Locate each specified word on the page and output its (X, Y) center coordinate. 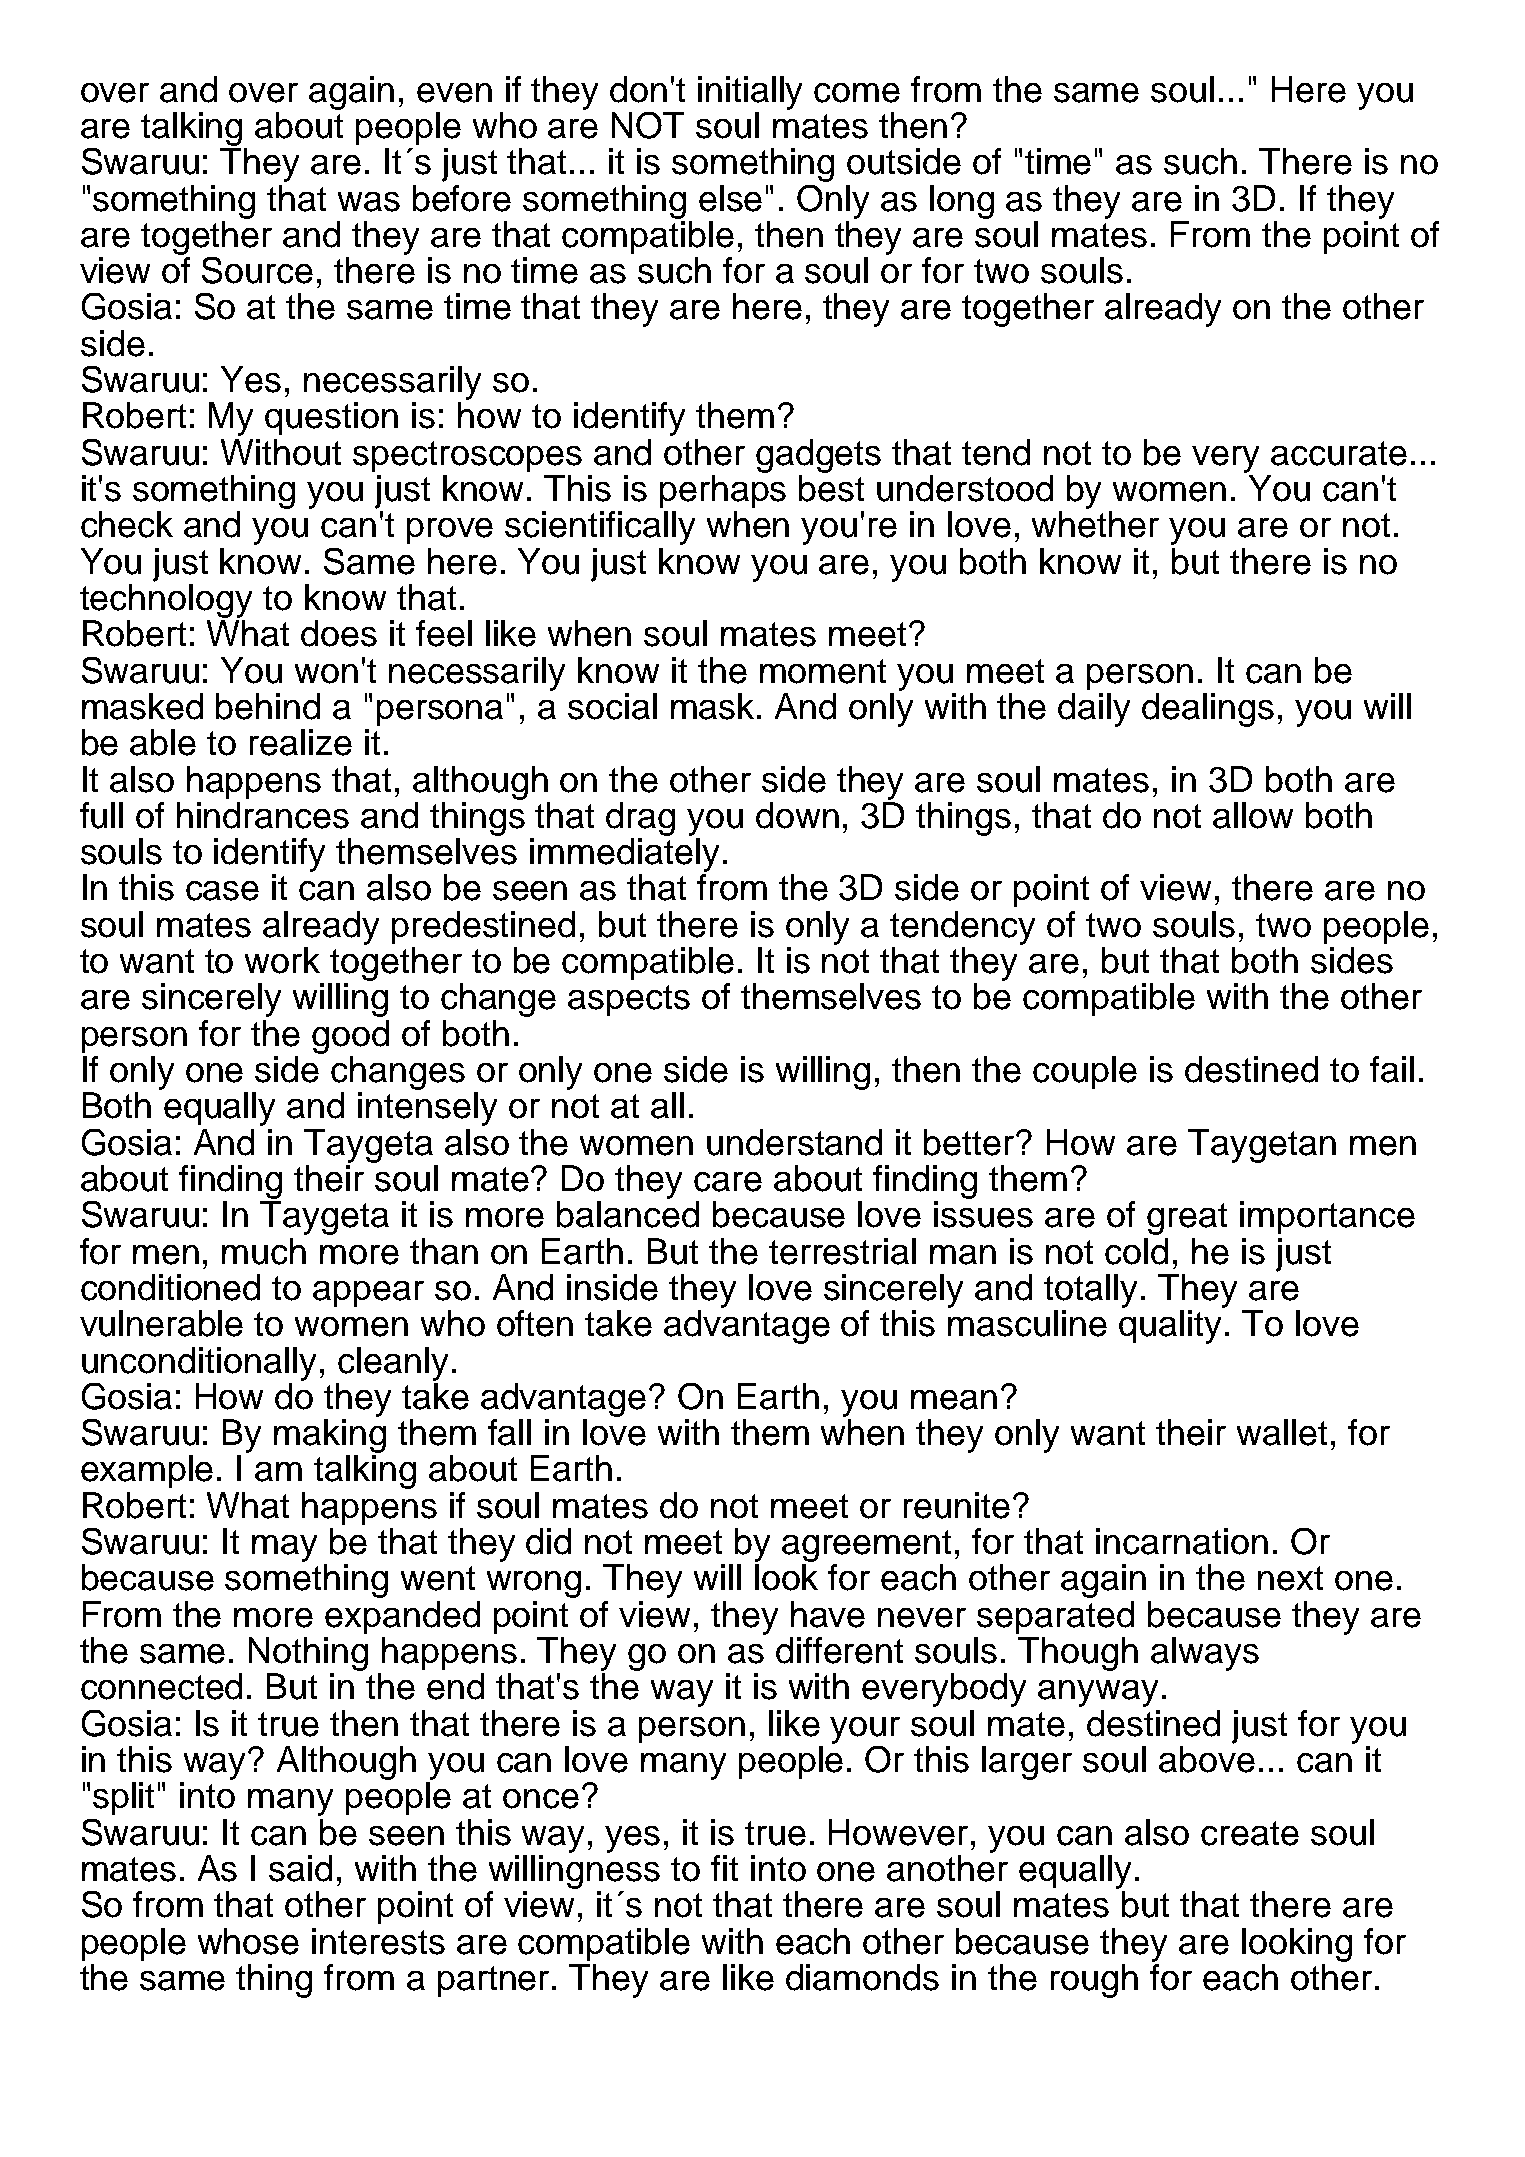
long (962, 202)
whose (248, 1941)
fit (724, 1868)
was (369, 202)
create (1250, 1833)
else (730, 198)
